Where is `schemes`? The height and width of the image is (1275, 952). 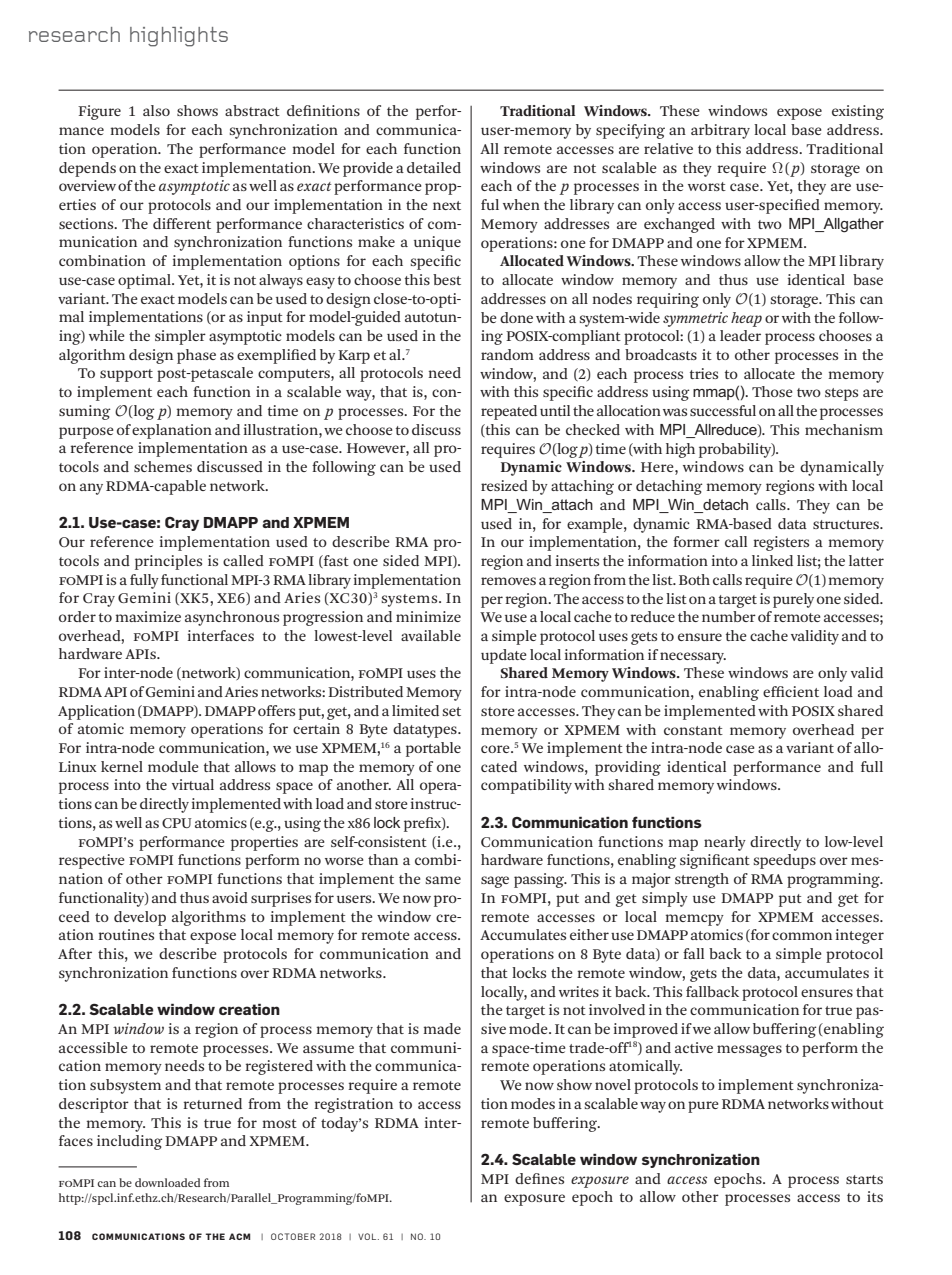 schemes is located at coordinates (163, 466).
